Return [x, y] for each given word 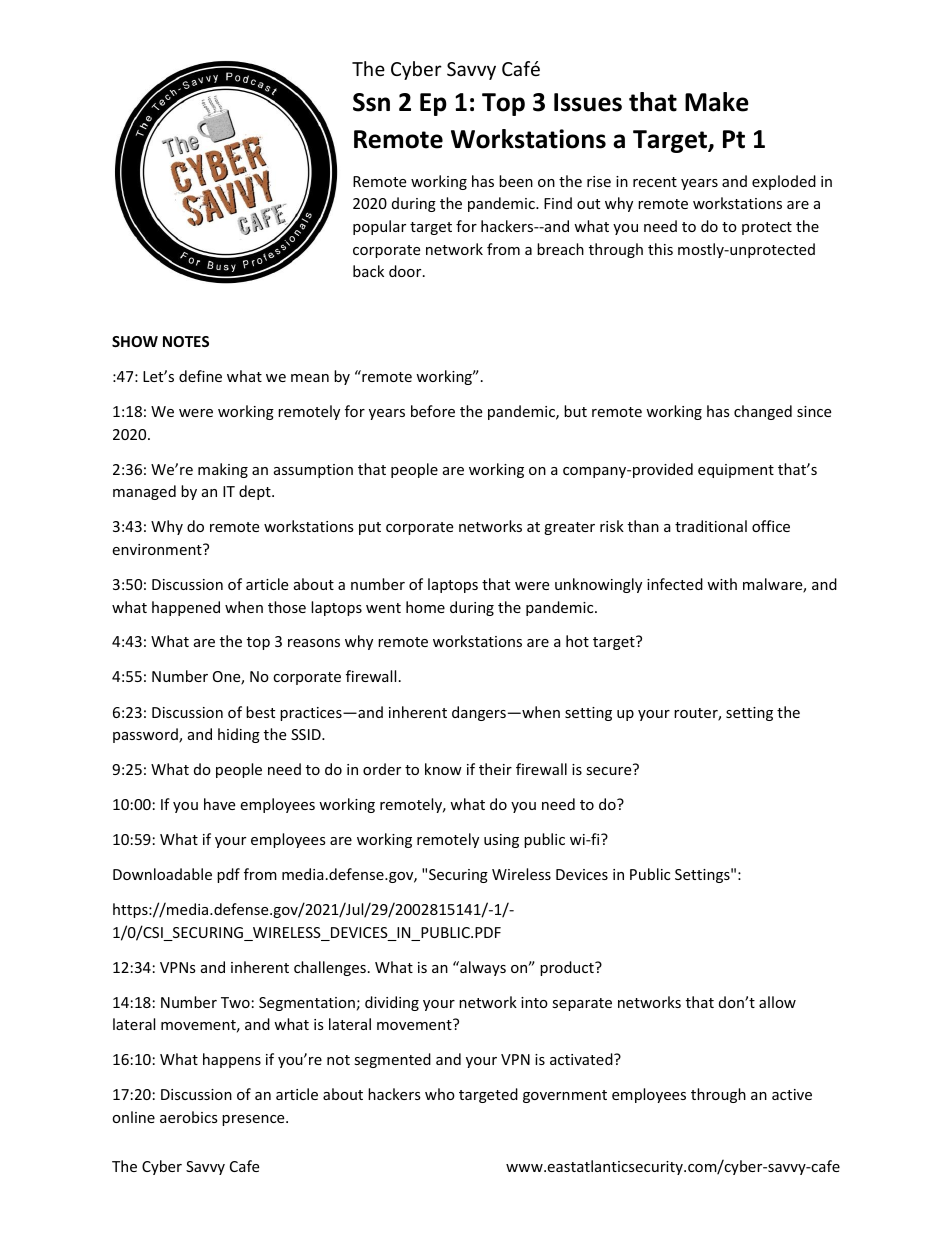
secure [608, 771]
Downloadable [162, 874]
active [792, 1094]
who [440, 1094]
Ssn [371, 102]
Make [717, 102]
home [425, 607]
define [200, 376]
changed [763, 412]
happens [232, 1060]
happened [186, 608]
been [516, 181]
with [722, 584]
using [501, 841]
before [433, 411]
